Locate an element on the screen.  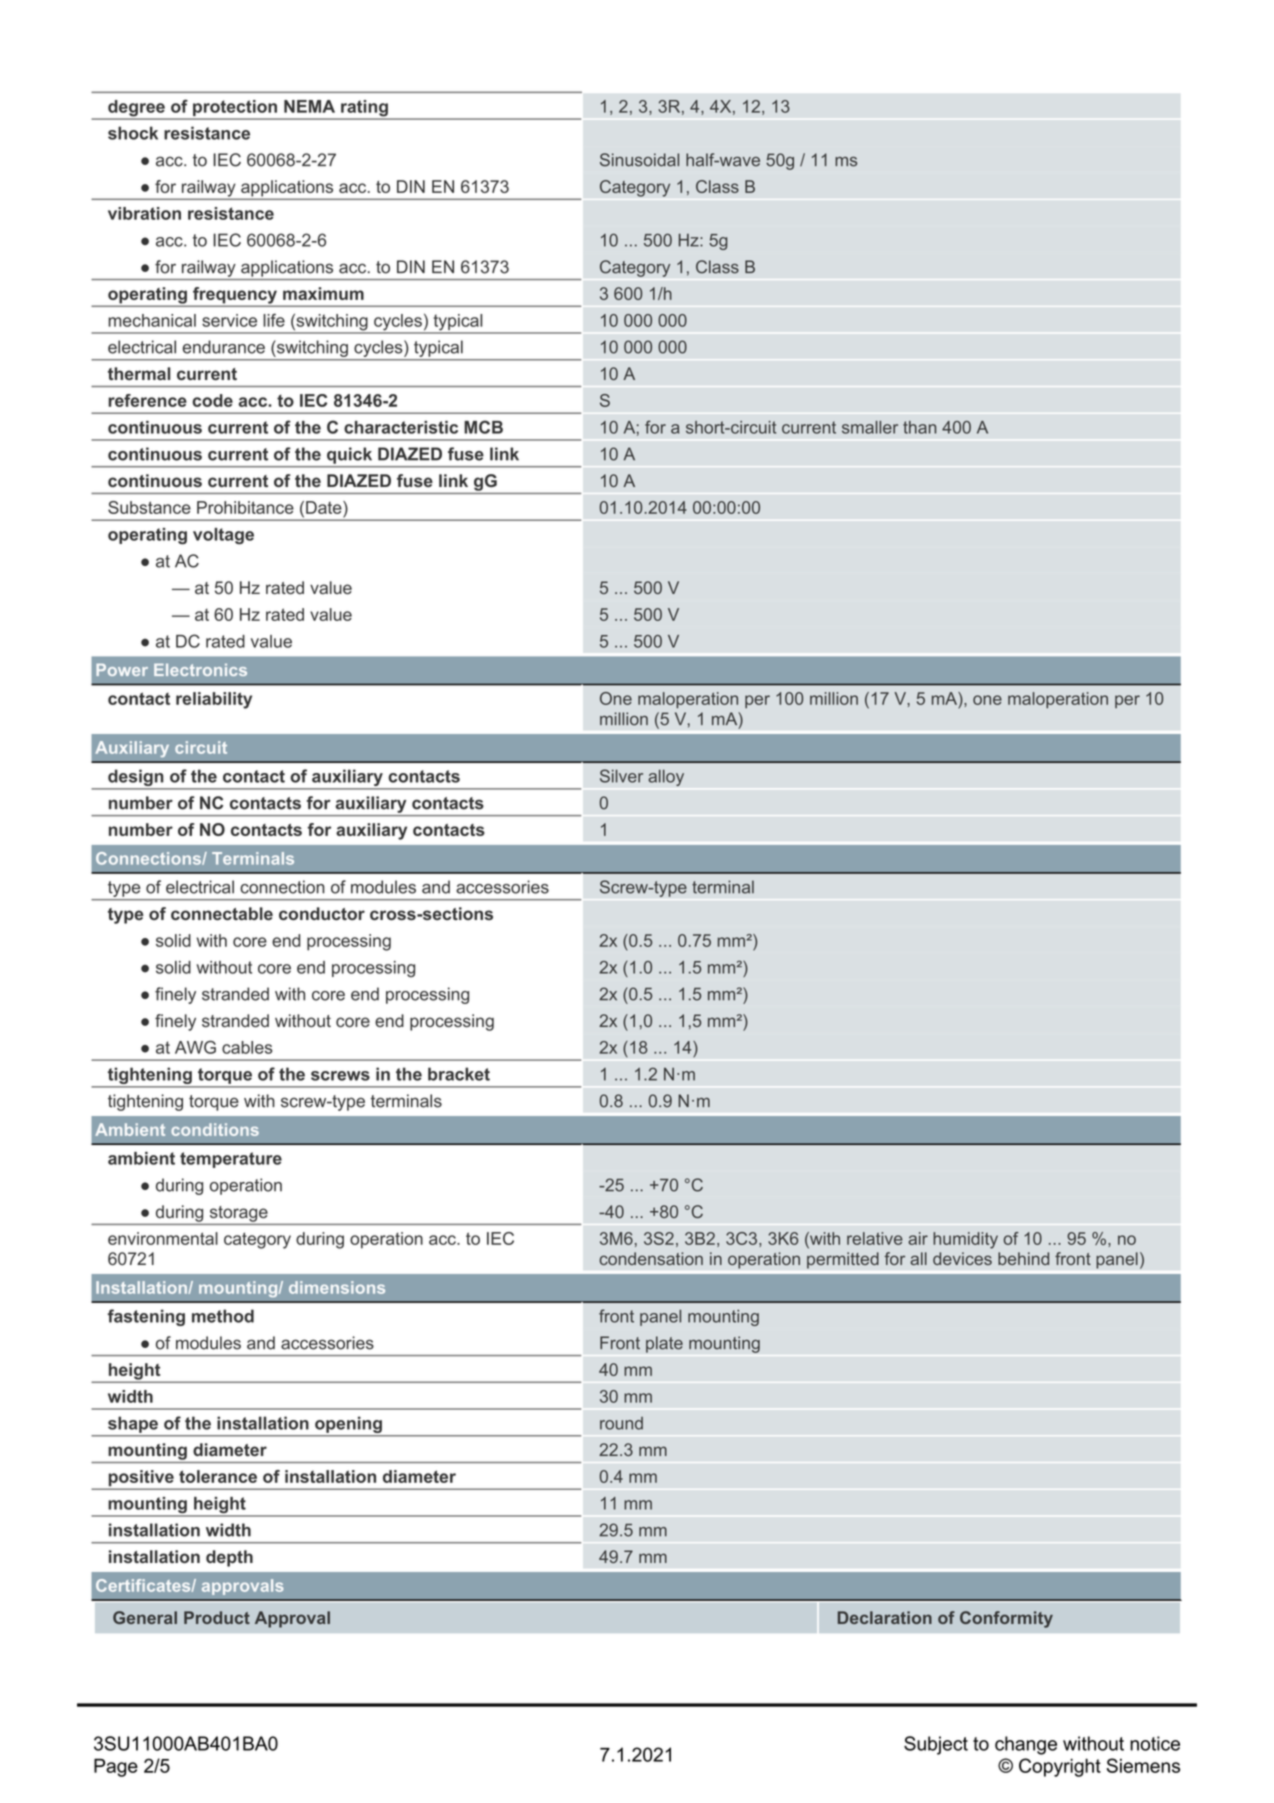
method is located at coordinates (223, 1316).
